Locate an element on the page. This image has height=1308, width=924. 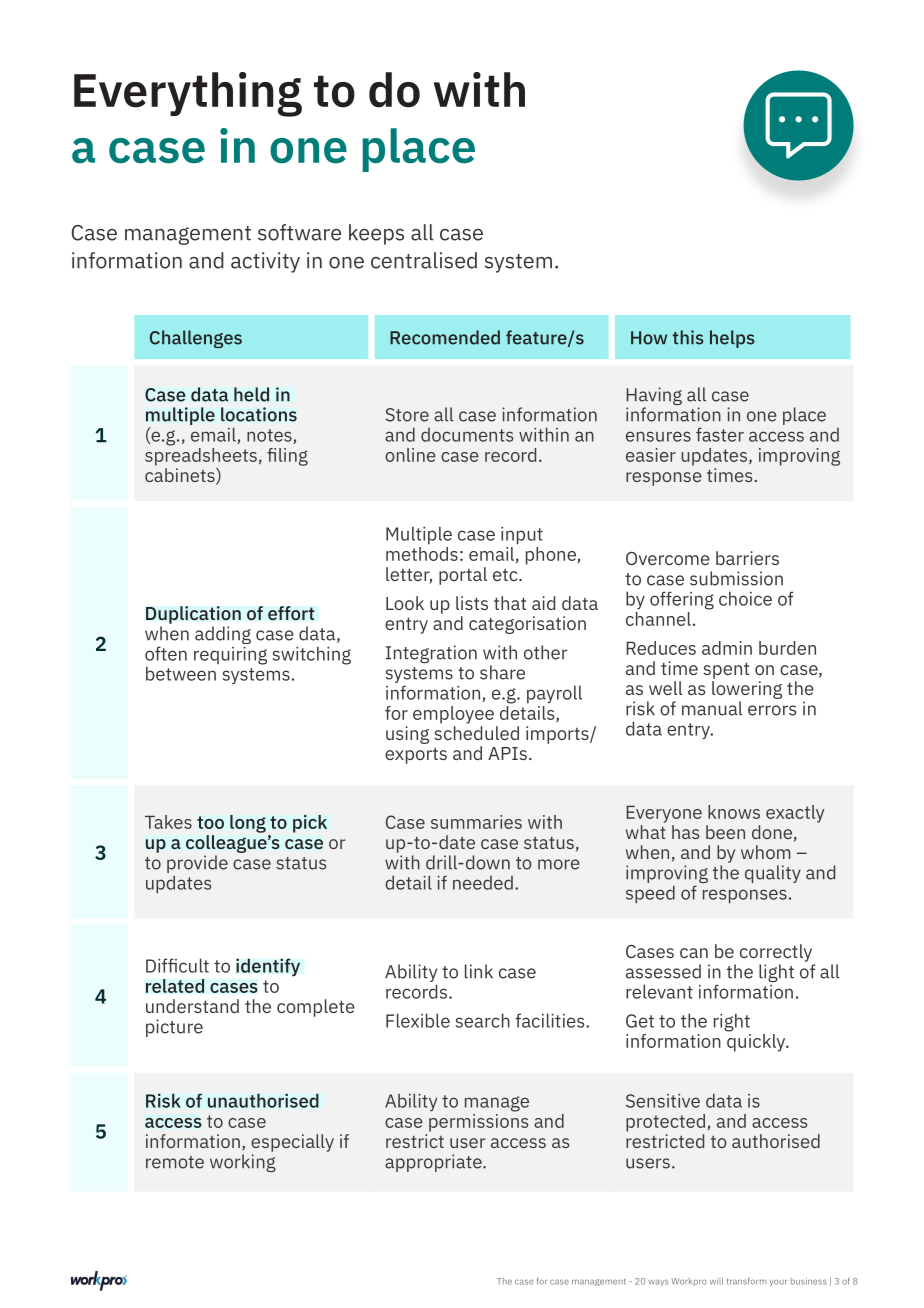
requiring is located at coordinates (230, 655).
